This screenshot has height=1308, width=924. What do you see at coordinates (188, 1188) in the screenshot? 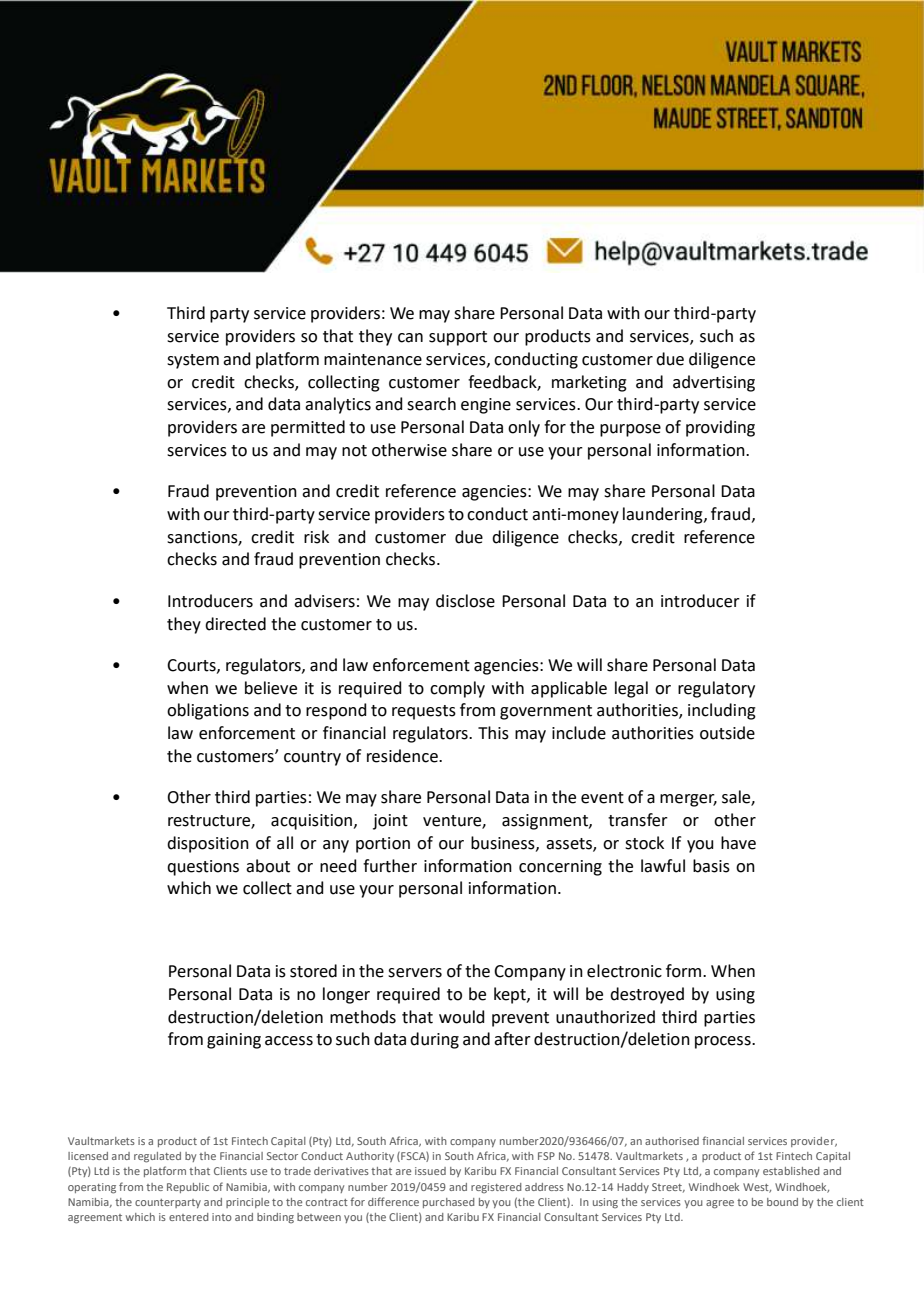
I see `Republic` at bounding box center [188, 1188].
